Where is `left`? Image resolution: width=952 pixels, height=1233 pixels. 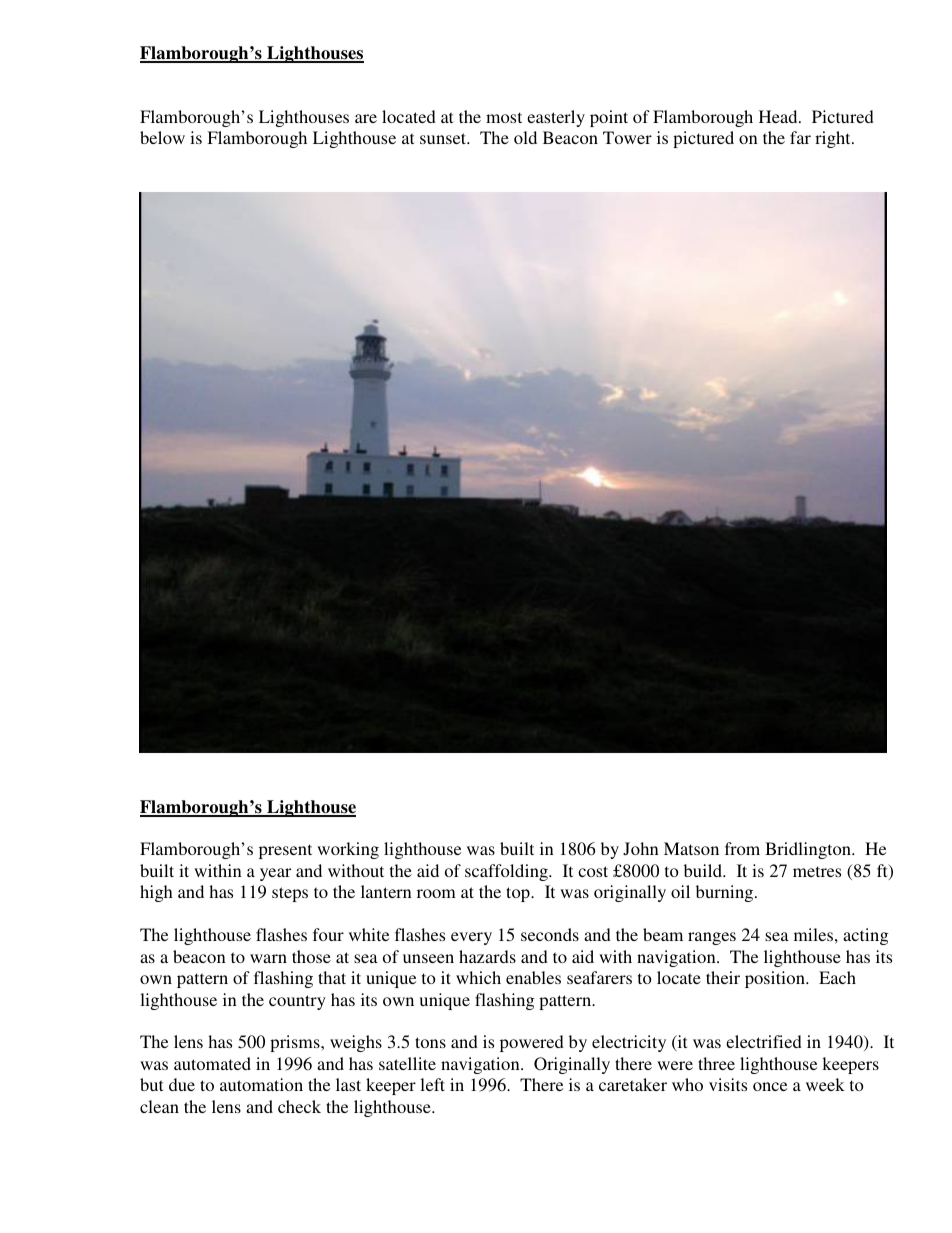
left is located at coordinates (432, 1084).
